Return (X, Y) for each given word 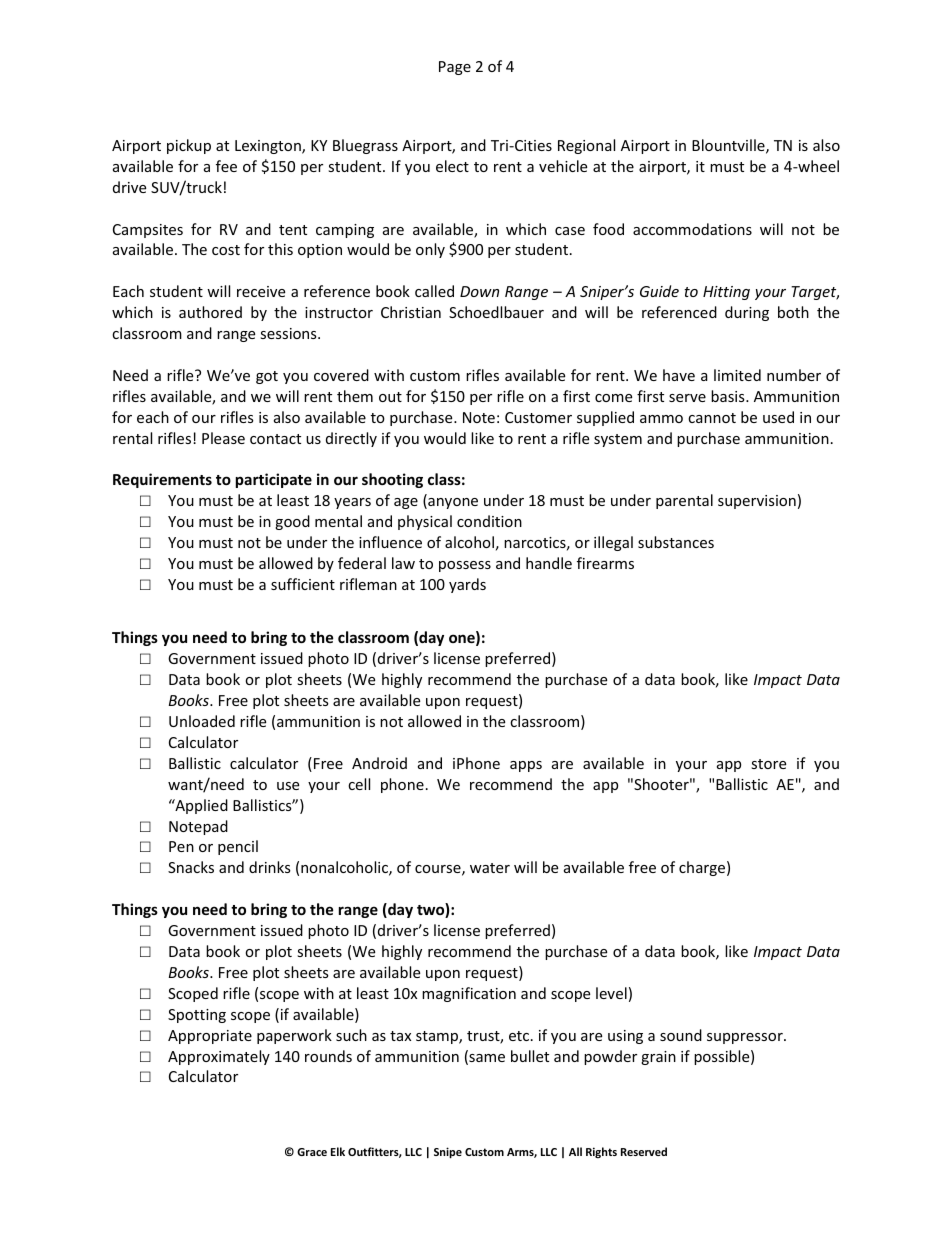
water (490, 868)
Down (479, 291)
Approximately (219, 1057)
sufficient (303, 584)
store (768, 764)
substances (676, 542)
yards (467, 585)
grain (658, 1058)
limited (737, 375)
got (267, 377)
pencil (238, 847)
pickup (189, 146)
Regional (586, 146)
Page (455, 68)
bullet (530, 1056)
